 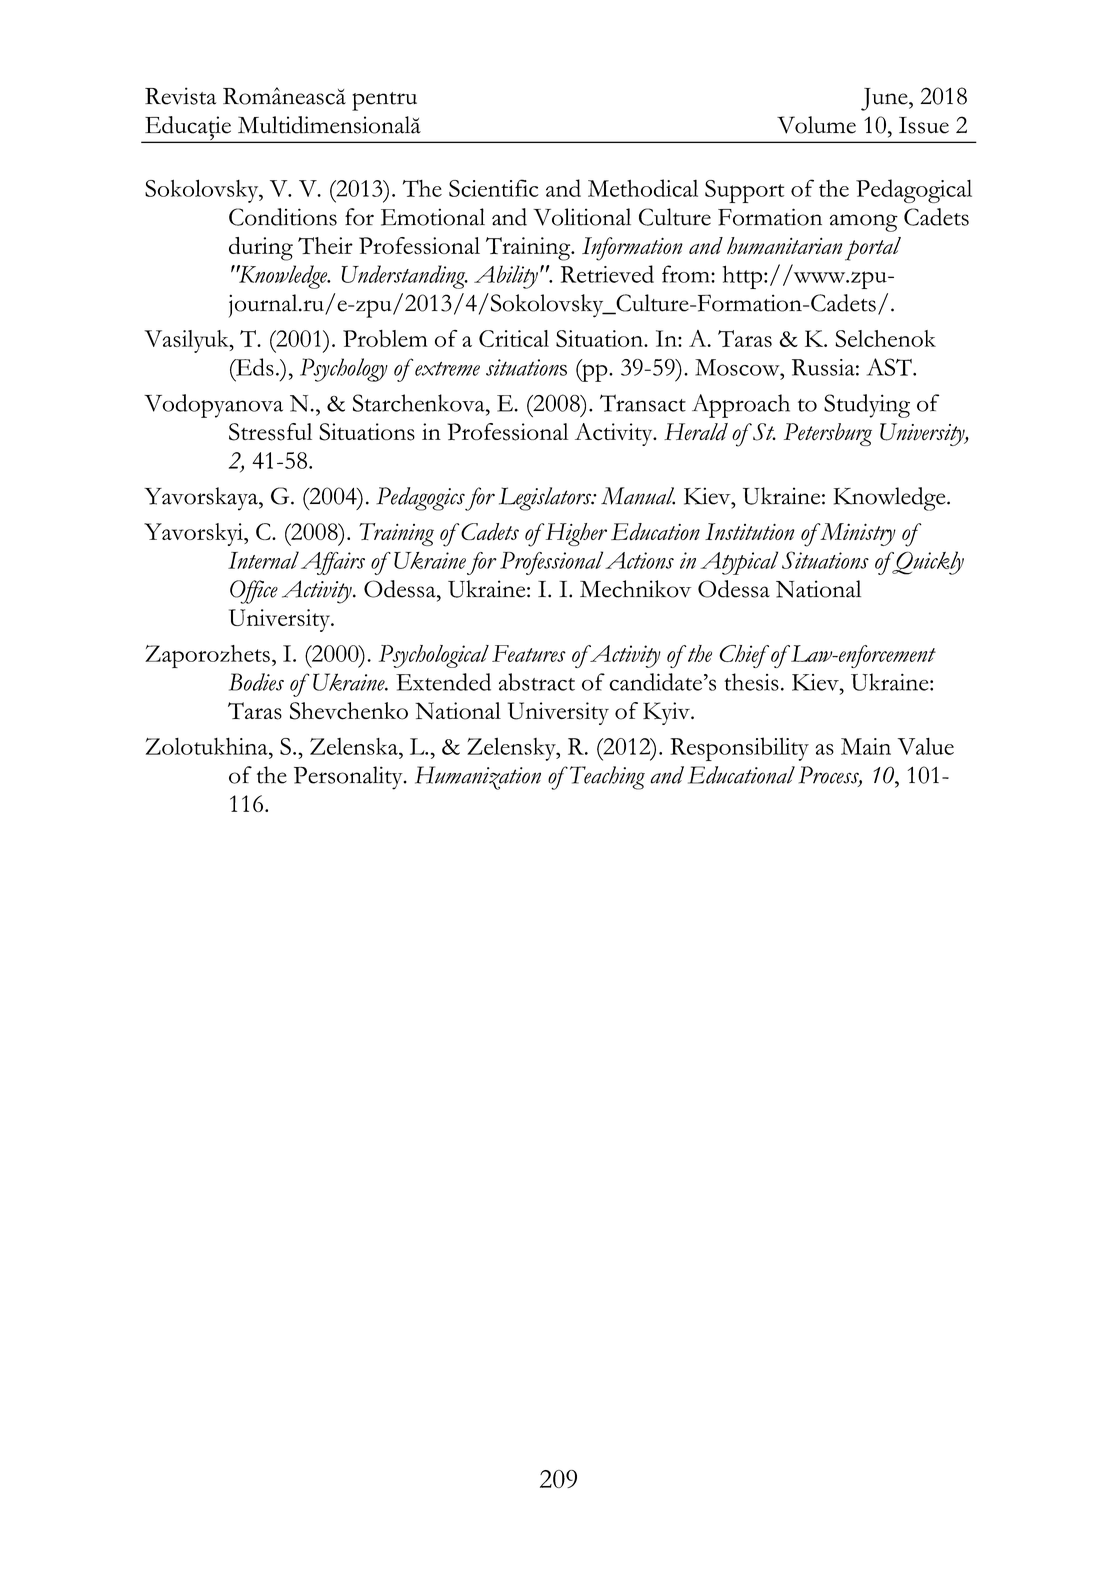 What do you see at coordinates (857, 534) in the screenshot?
I see `Ministry` at bounding box center [857, 534].
